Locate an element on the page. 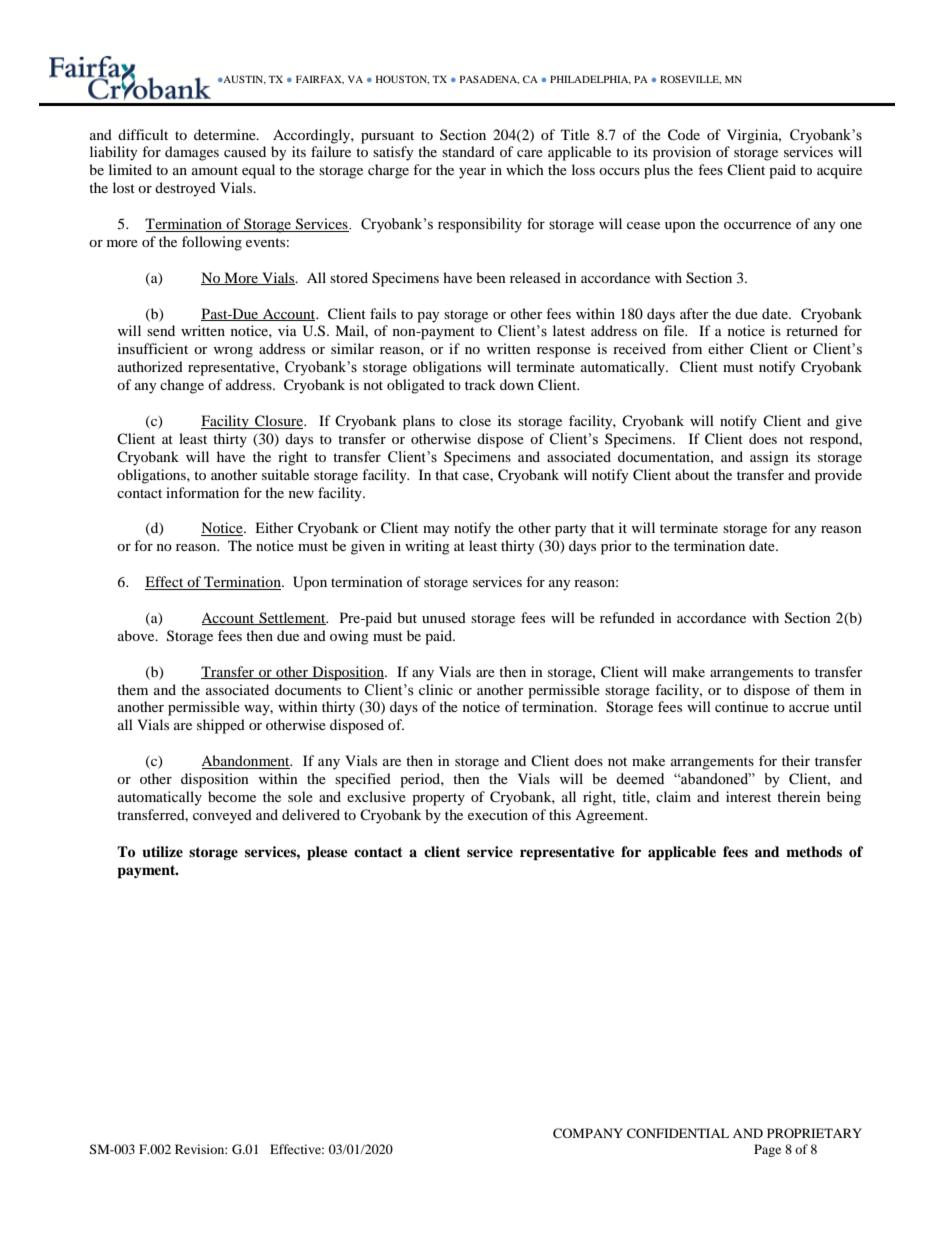 The image size is (952, 1233). interest is located at coordinates (748, 796).
